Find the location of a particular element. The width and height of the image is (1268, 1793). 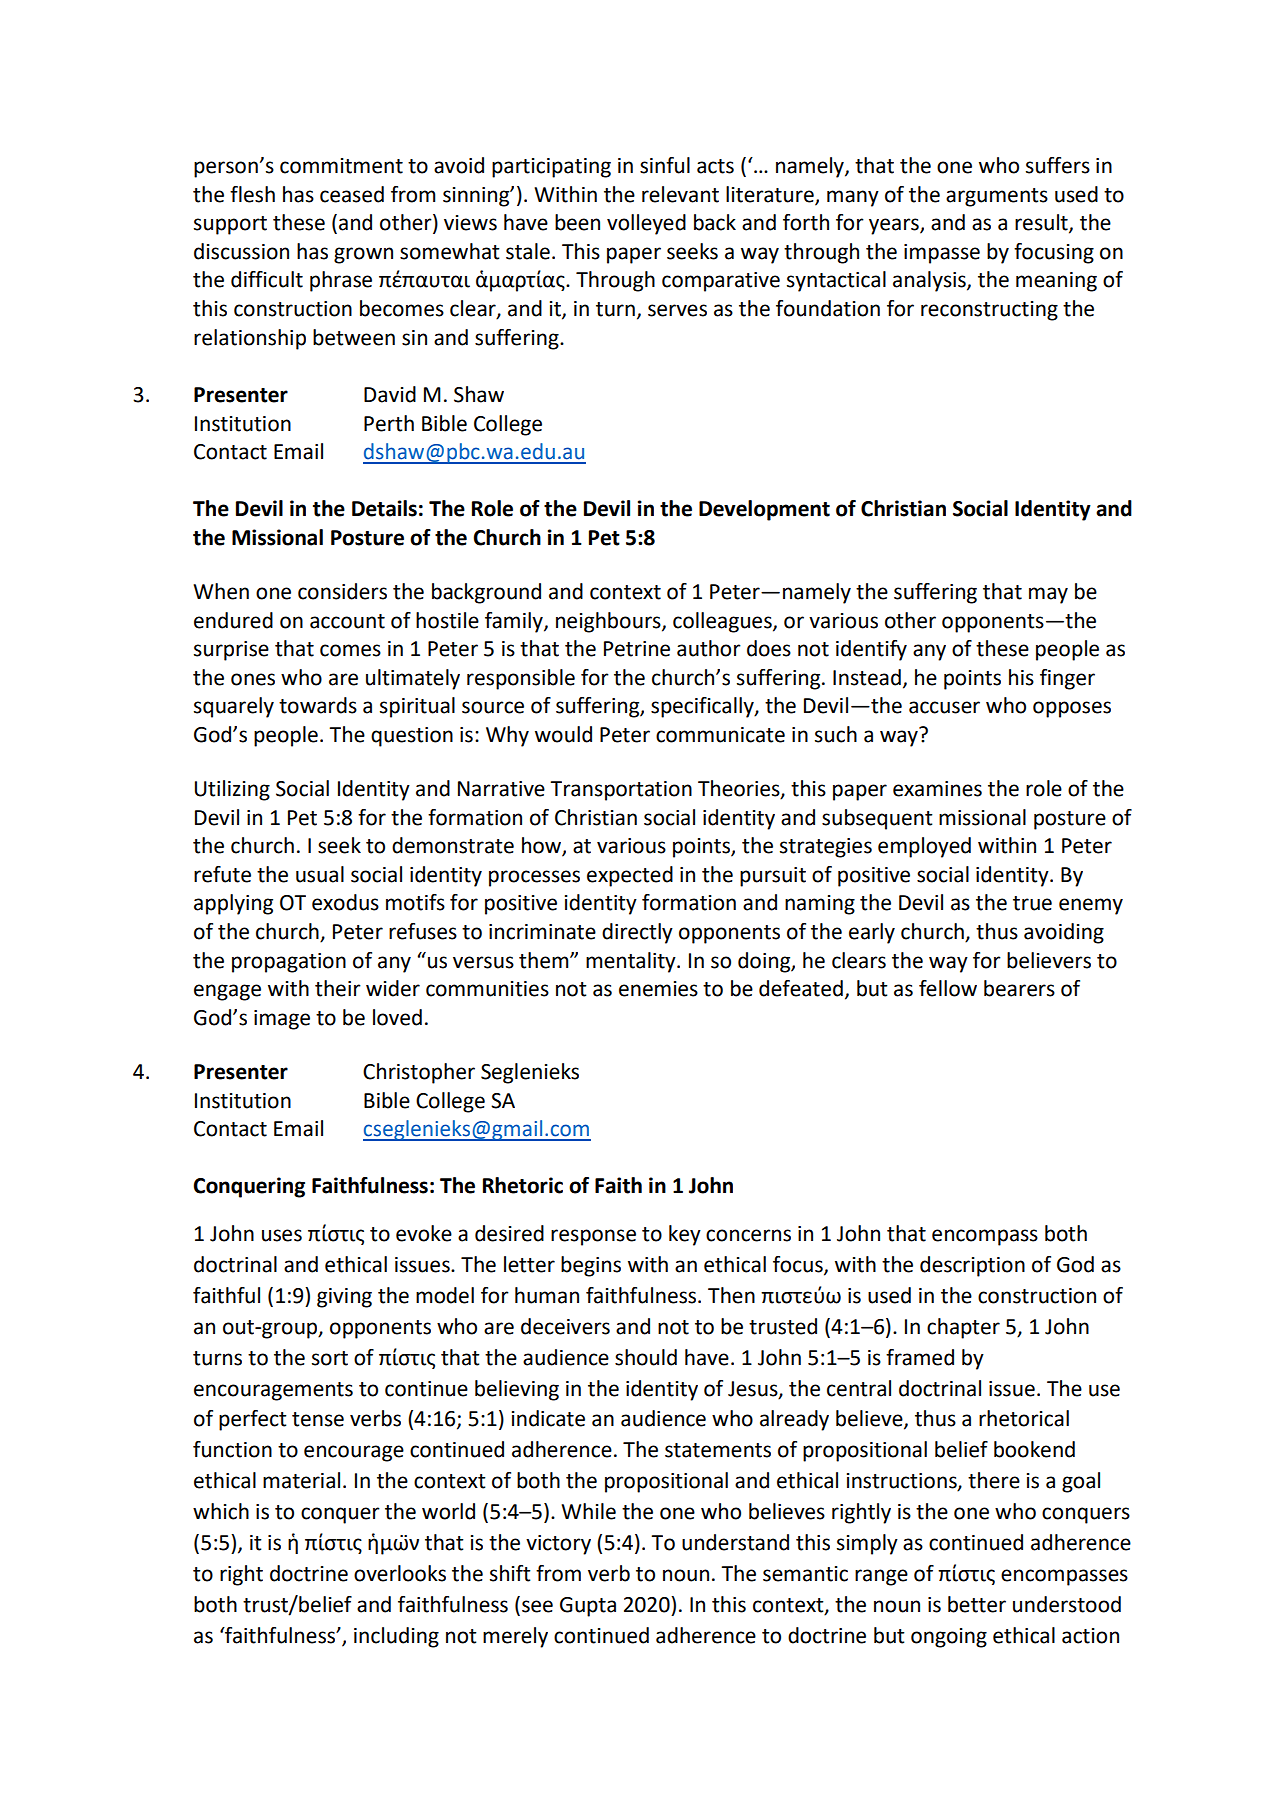

key is located at coordinates (685, 1235).
